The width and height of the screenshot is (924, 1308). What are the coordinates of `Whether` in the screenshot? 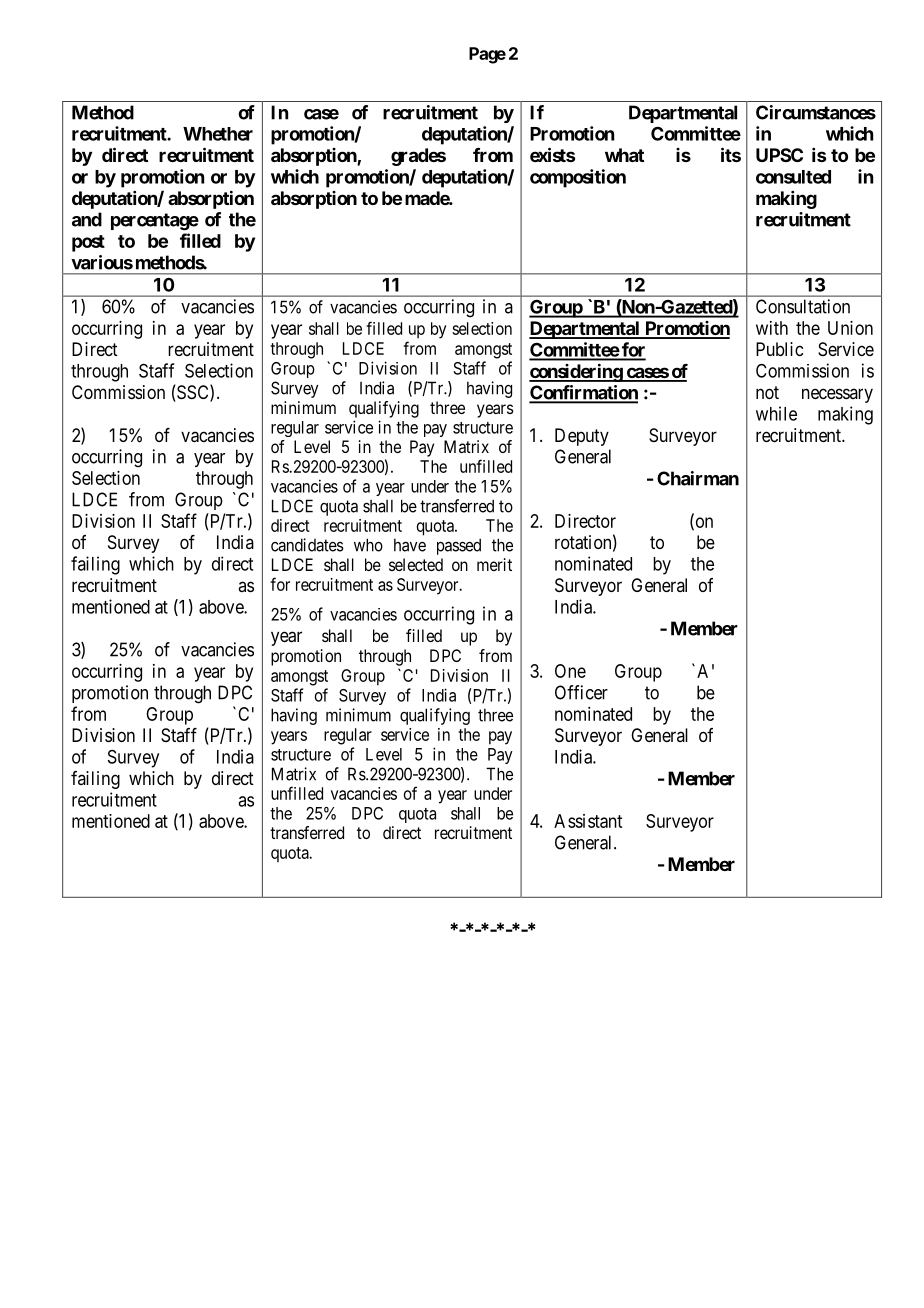 It's located at (218, 134).
